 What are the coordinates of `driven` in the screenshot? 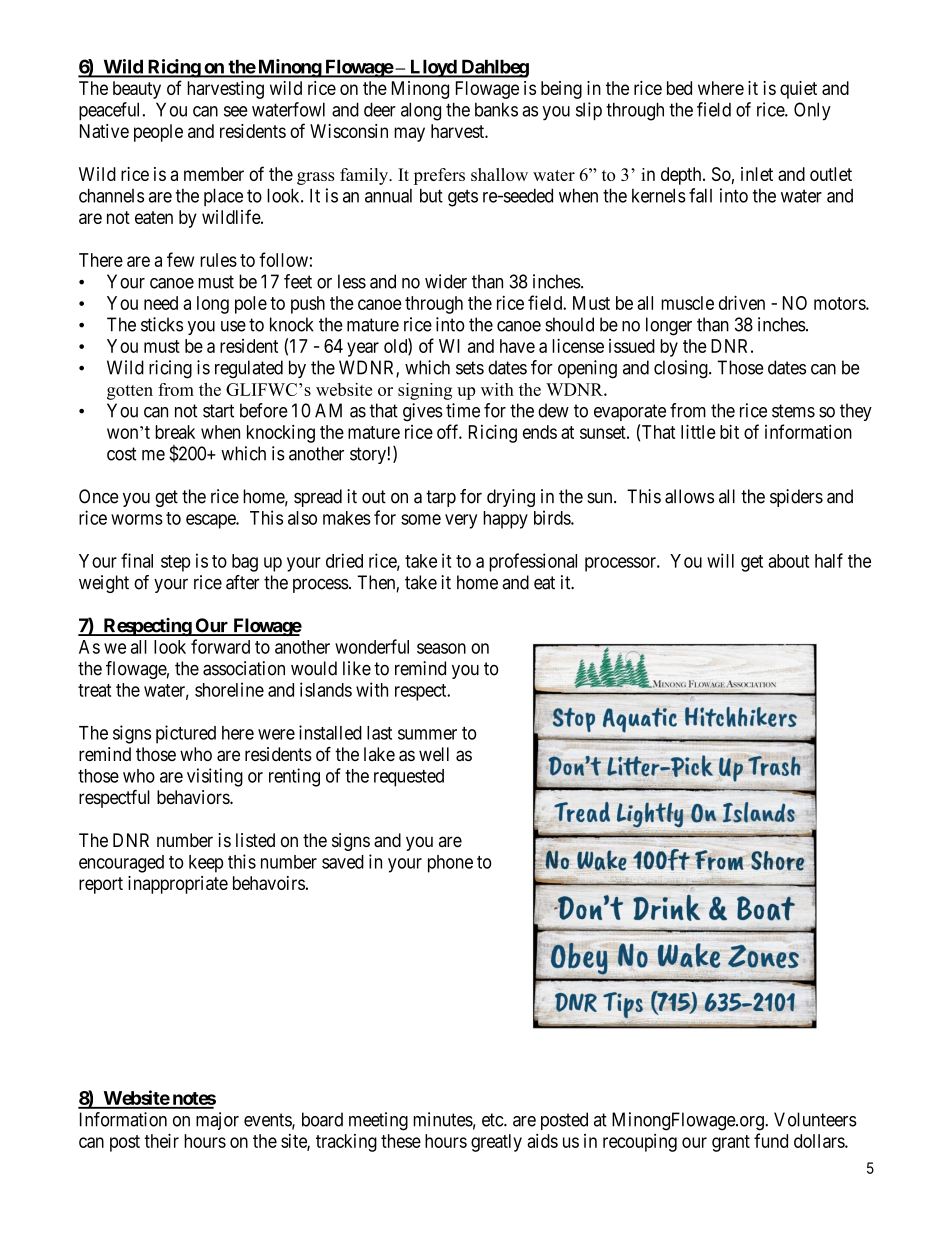 It's located at (742, 302).
